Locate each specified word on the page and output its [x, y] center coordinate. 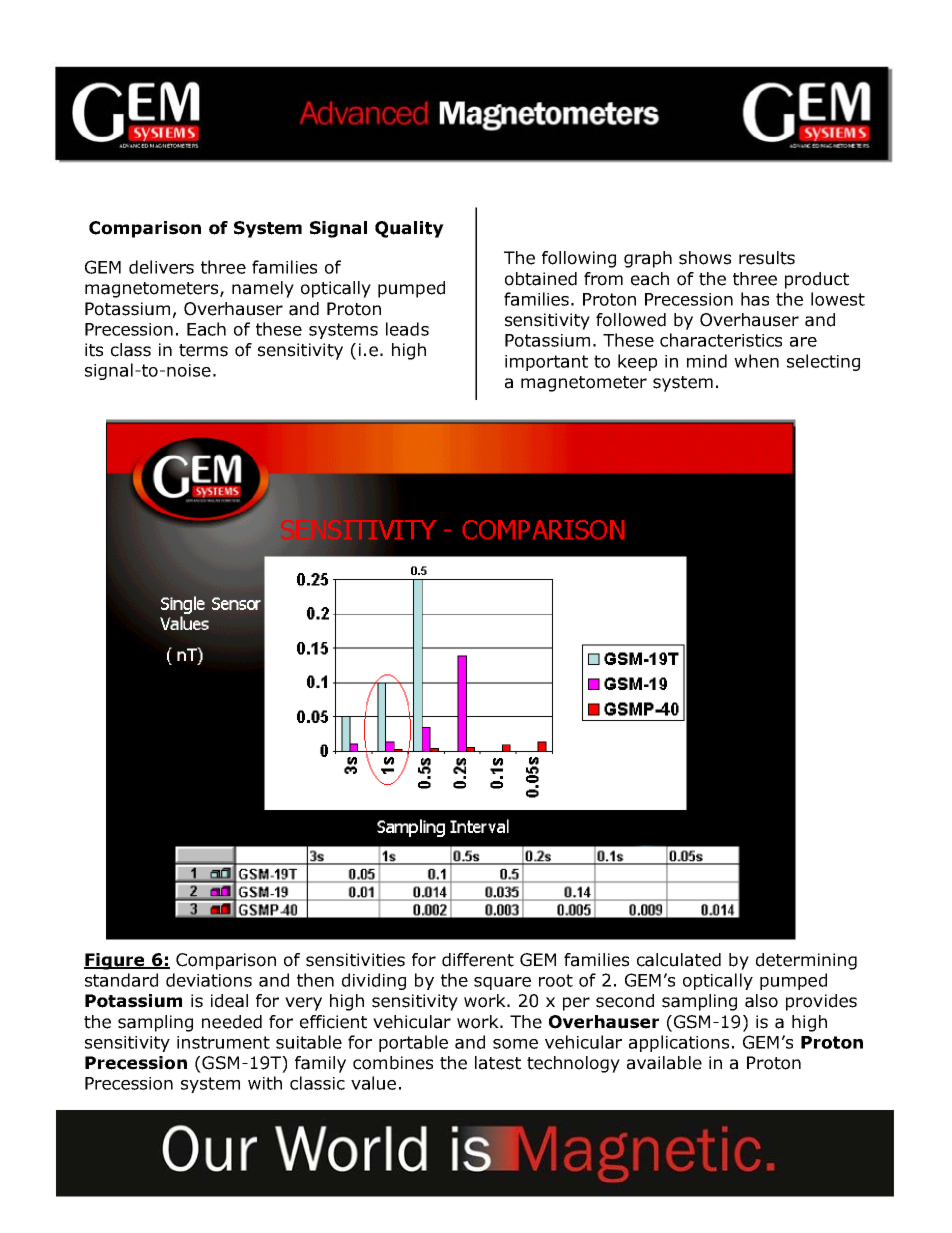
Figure [115, 961]
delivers [161, 267]
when [756, 361]
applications [679, 1043]
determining [806, 961]
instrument [223, 1042]
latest [498, 1063]
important [546, 363]
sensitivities [355, 960]
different [478, 960]
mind [707, 361]
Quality [409, 229]
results [767, 258]
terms [203, 350]
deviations [209, 980]
